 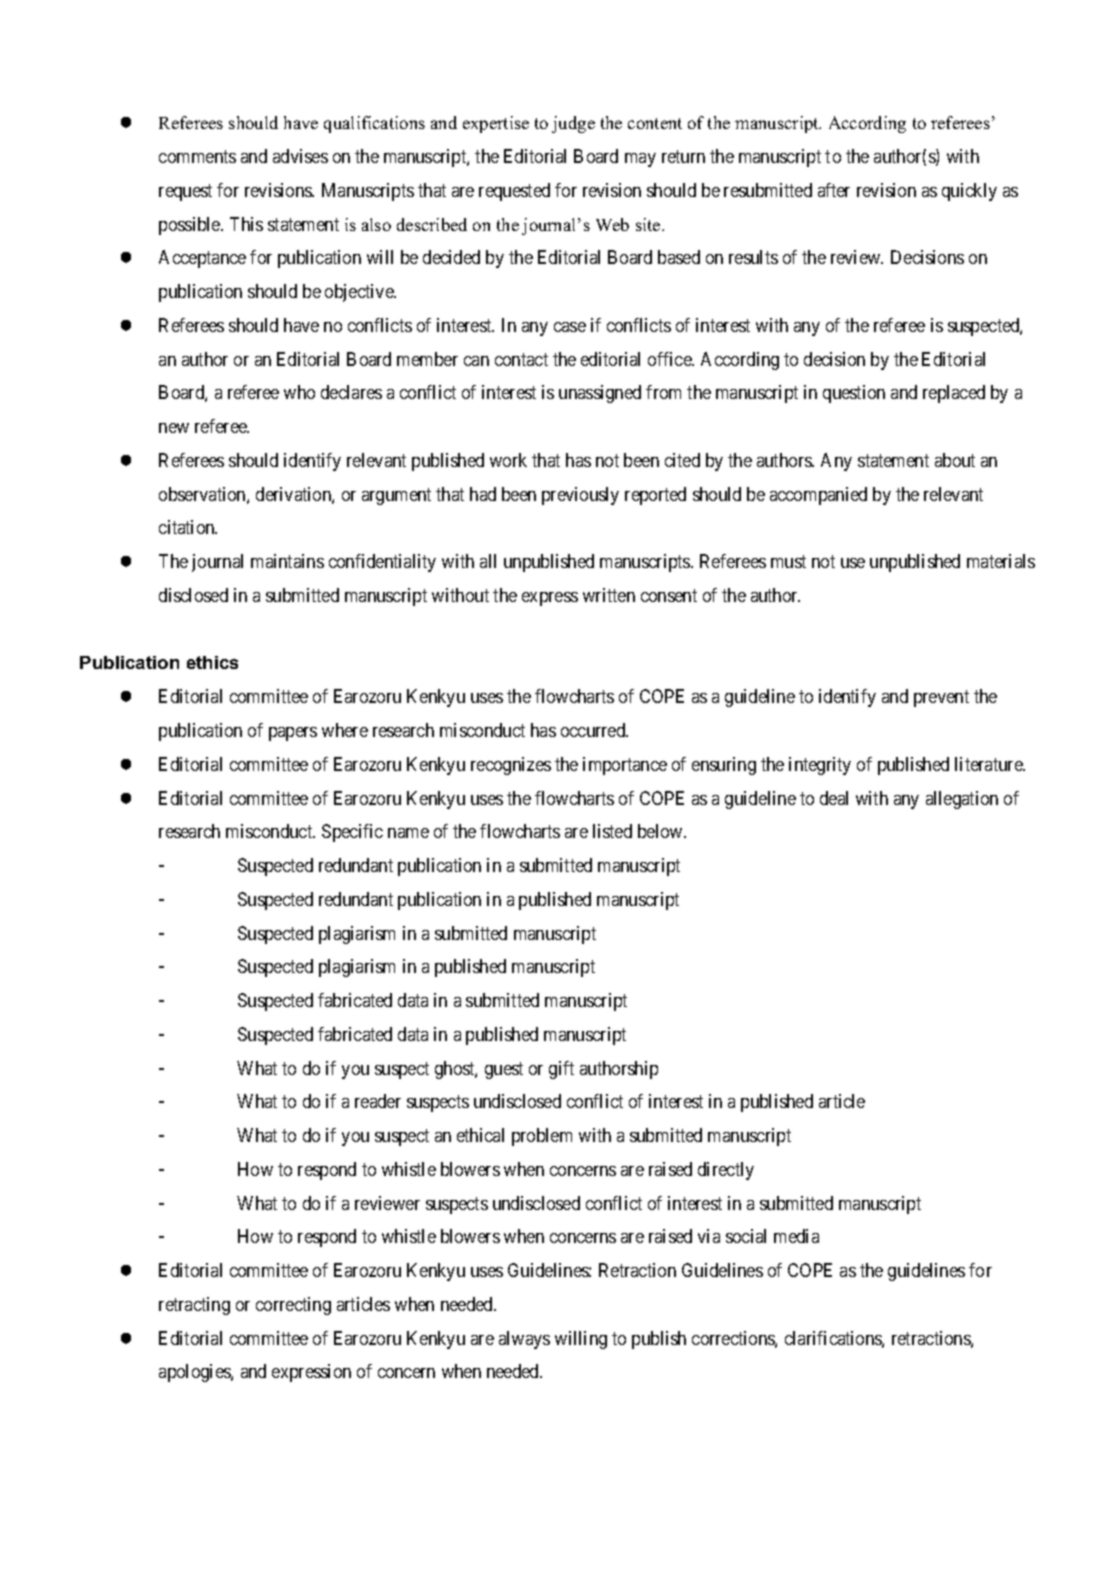 I want to click on advises, so click(x=300, y=156).
